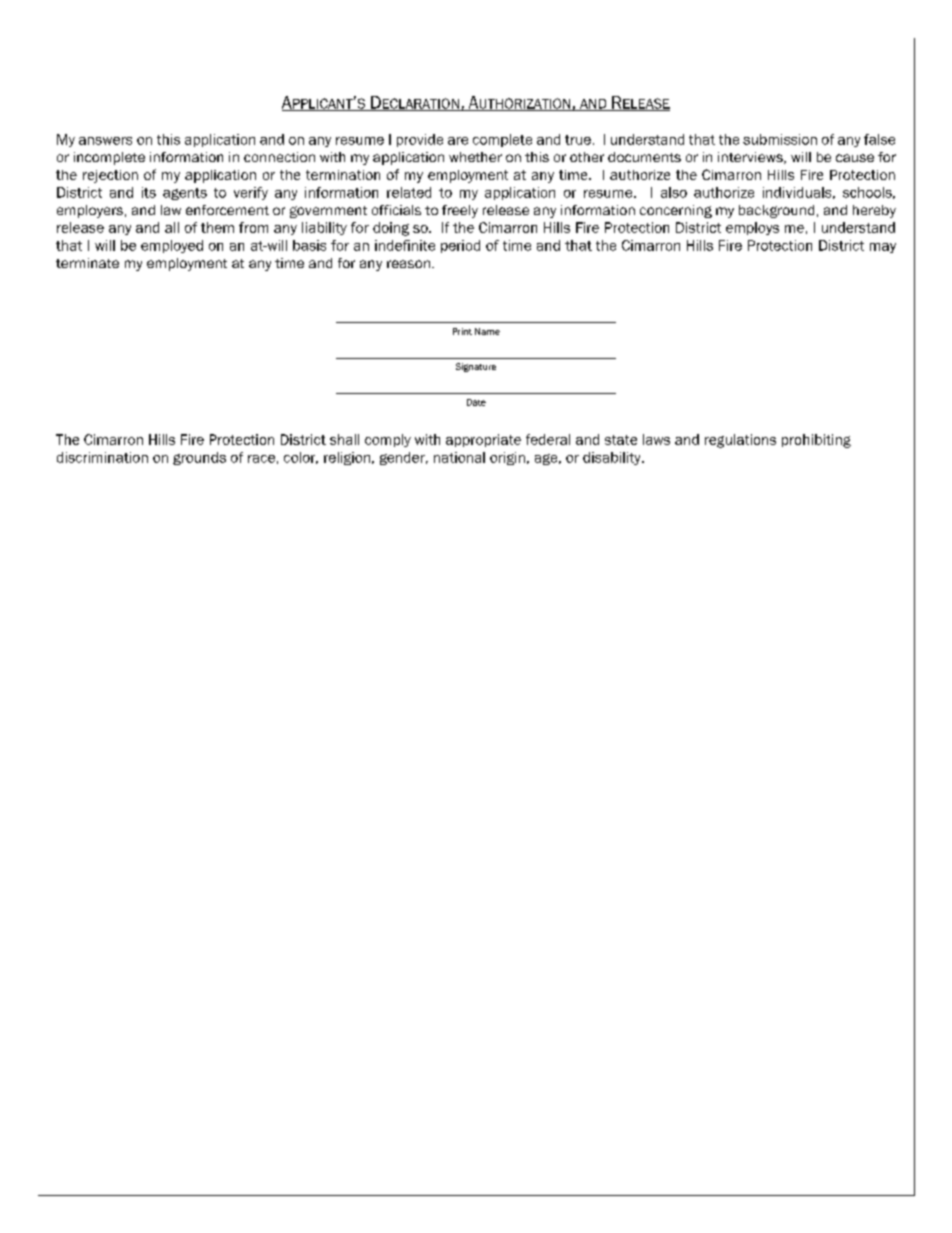 This page has width=952, height=1233. What do you see at coordinates (105, 141) in the page?
I see `answers` at bounding box center [105, 141].
